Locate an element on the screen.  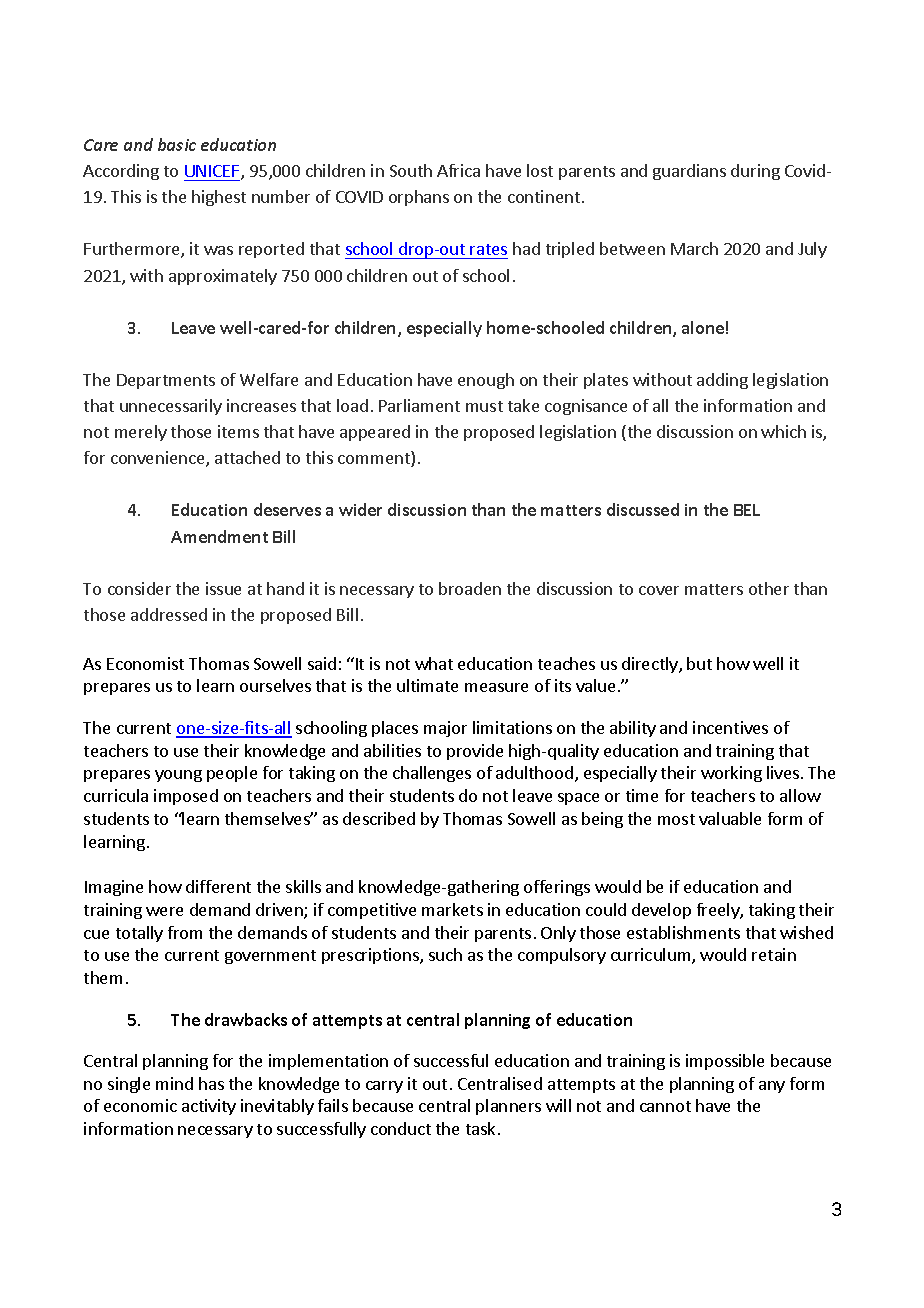
during is located at coordinates (755, 172).
